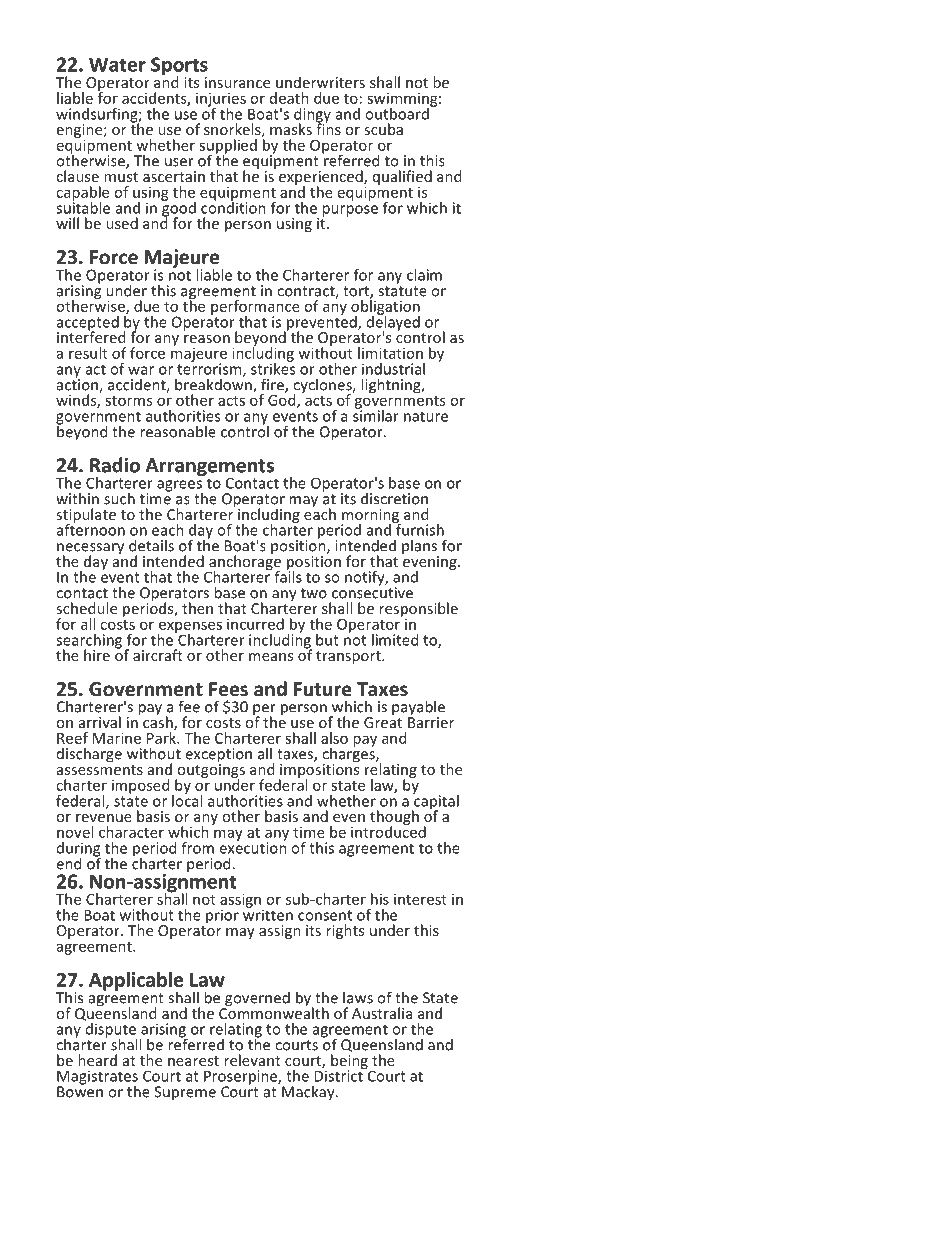  What do you see at coordinates (237, 82) in the image?
I see `insurance` at bounding box center [237, 82].
